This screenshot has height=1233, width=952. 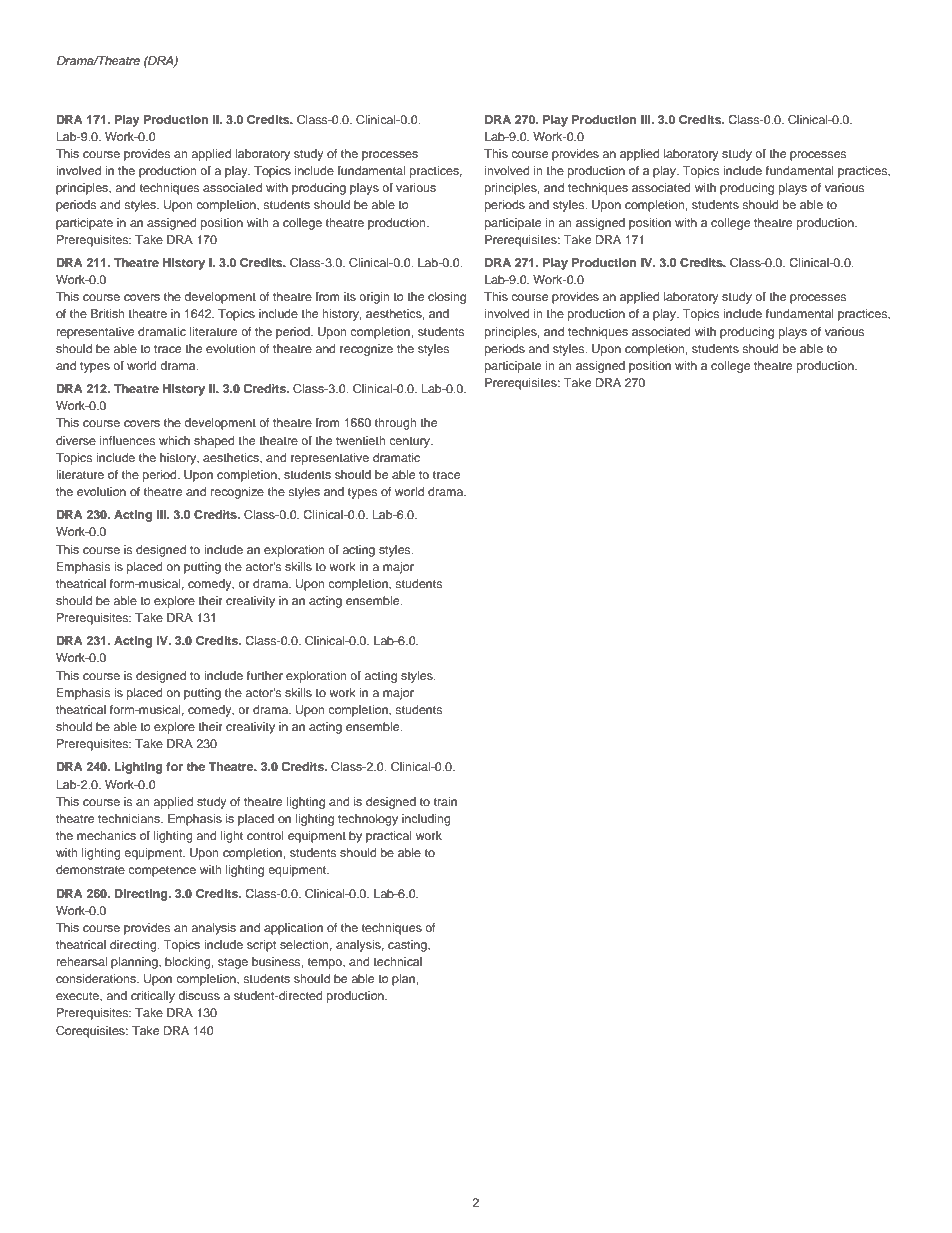 What do you see at coordinates (447, 298) in the screenshot?
I see `closing` at bounding box center [447, 298].
